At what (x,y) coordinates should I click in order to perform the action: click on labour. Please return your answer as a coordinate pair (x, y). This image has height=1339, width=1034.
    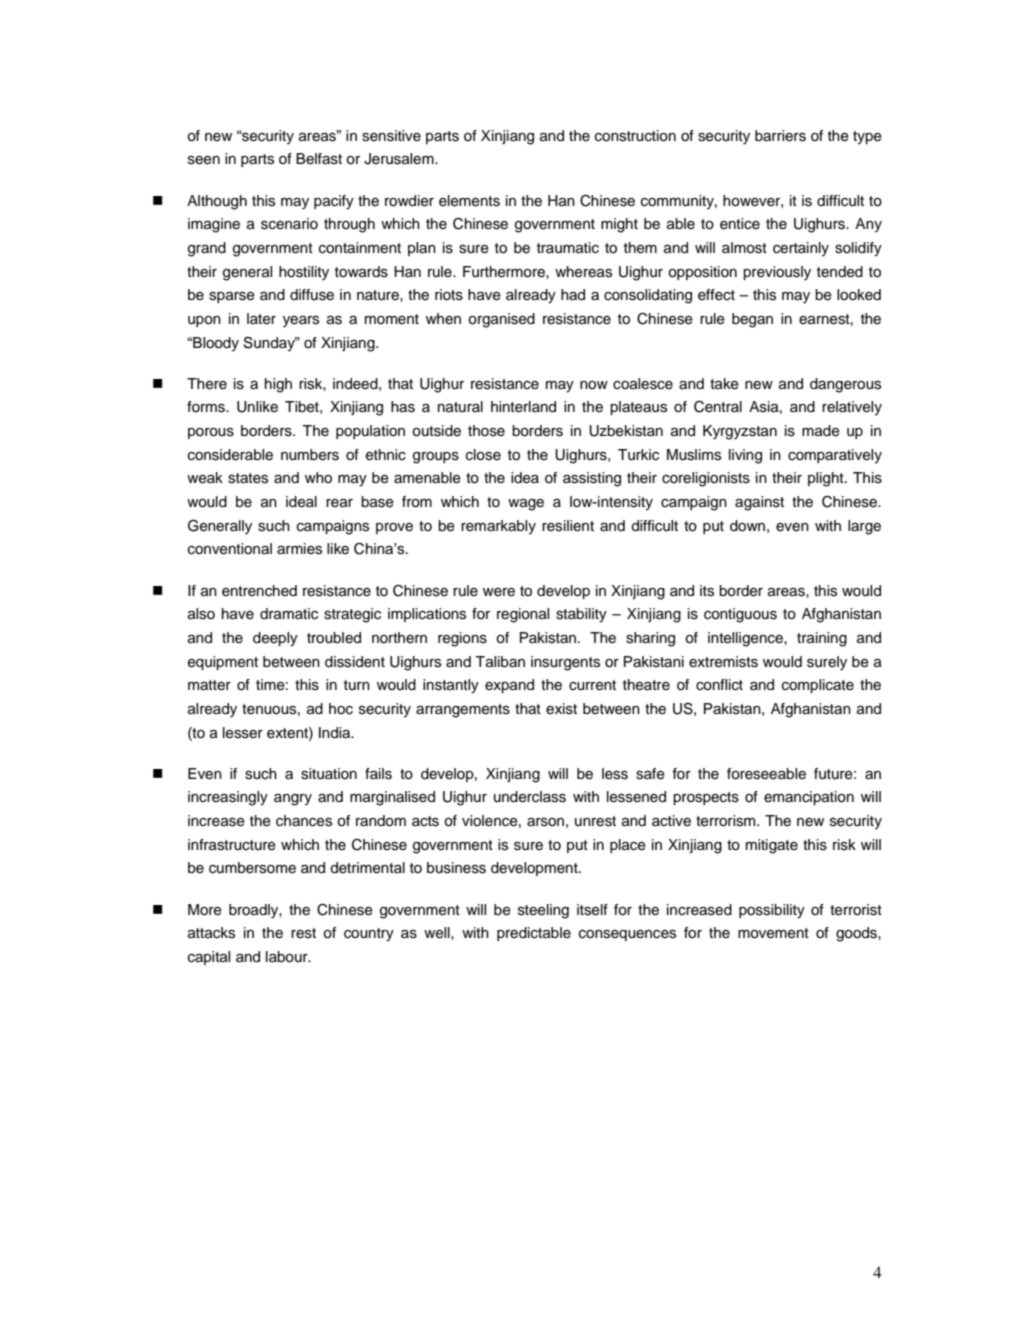
    Looking at the image, I should click on (288, 957).
